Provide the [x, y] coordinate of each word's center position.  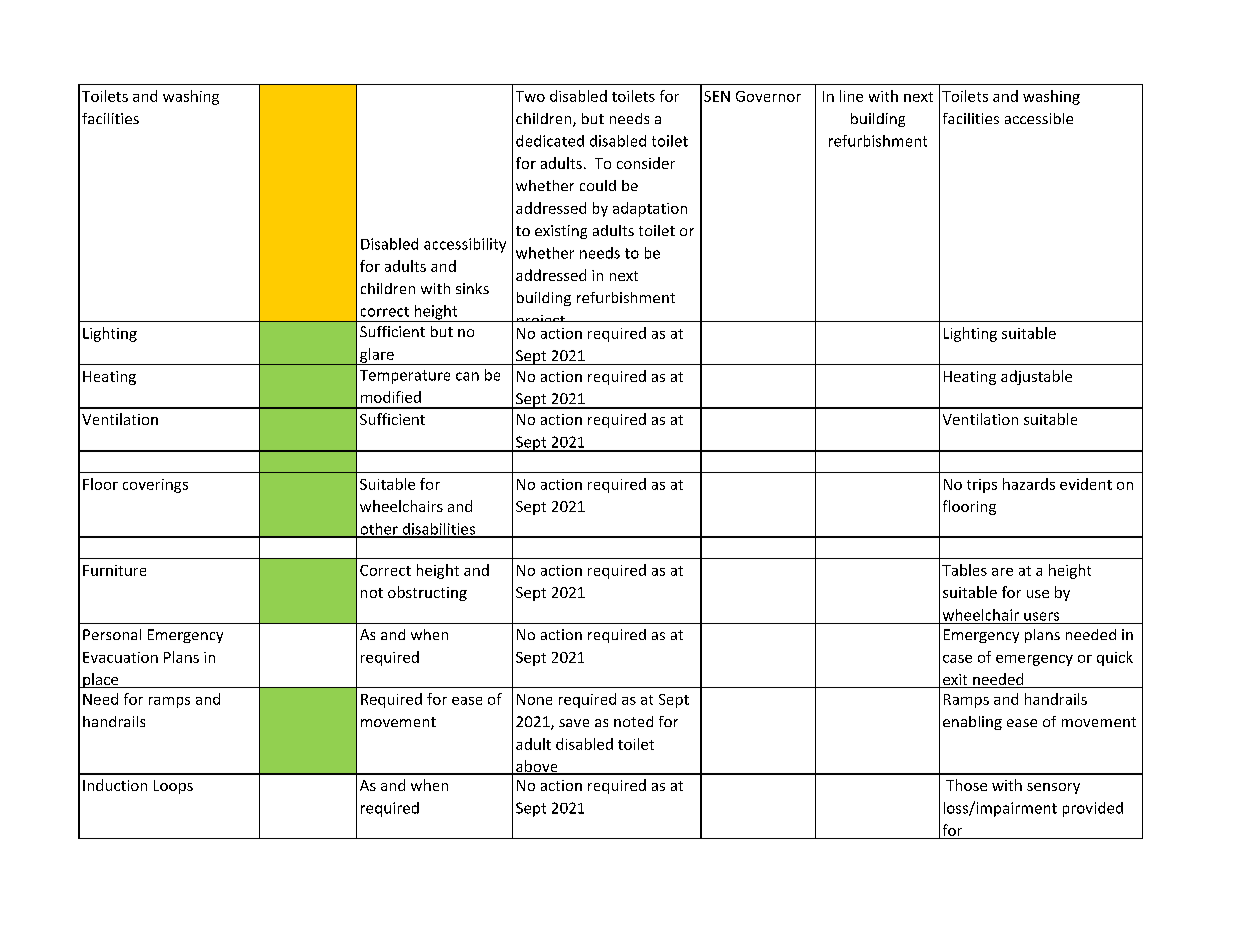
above [537, 767]
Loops [173, 787]
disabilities [438, 530]
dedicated [550, 141]
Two [530, 96]
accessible [1039, 118]
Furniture [114, 570]
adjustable [1036, 377]
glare [377, 356]
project [540, 323]
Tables [964, 570]
